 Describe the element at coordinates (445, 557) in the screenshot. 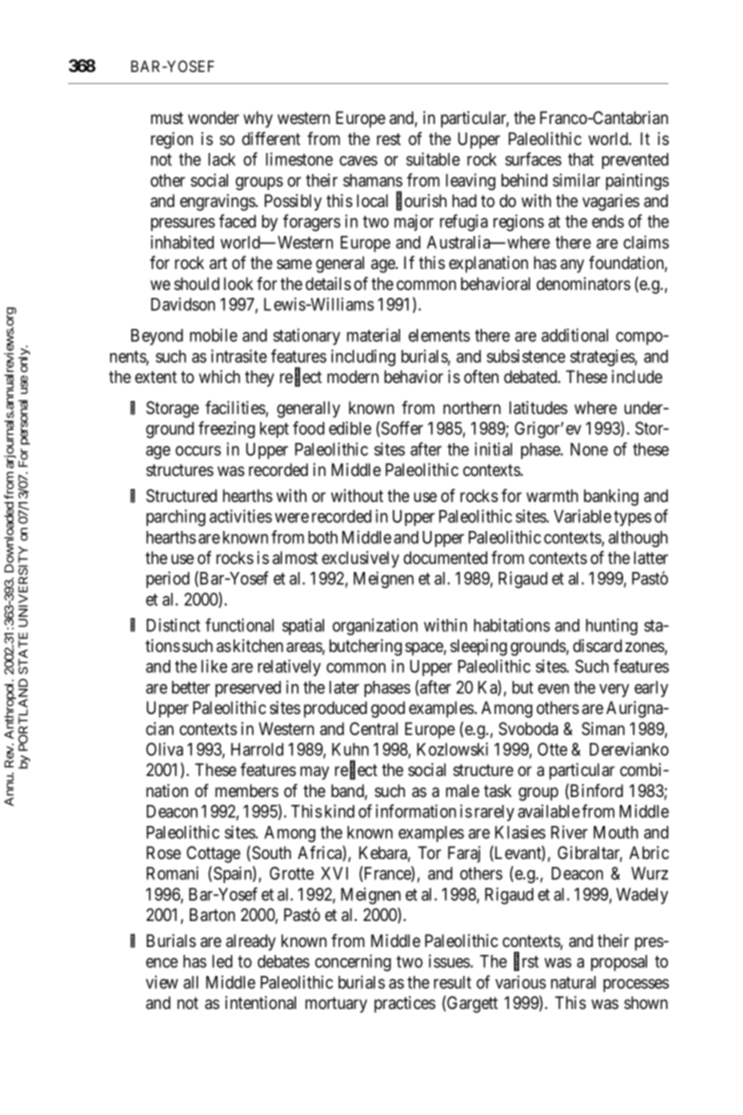

I see `documented` at that location.
